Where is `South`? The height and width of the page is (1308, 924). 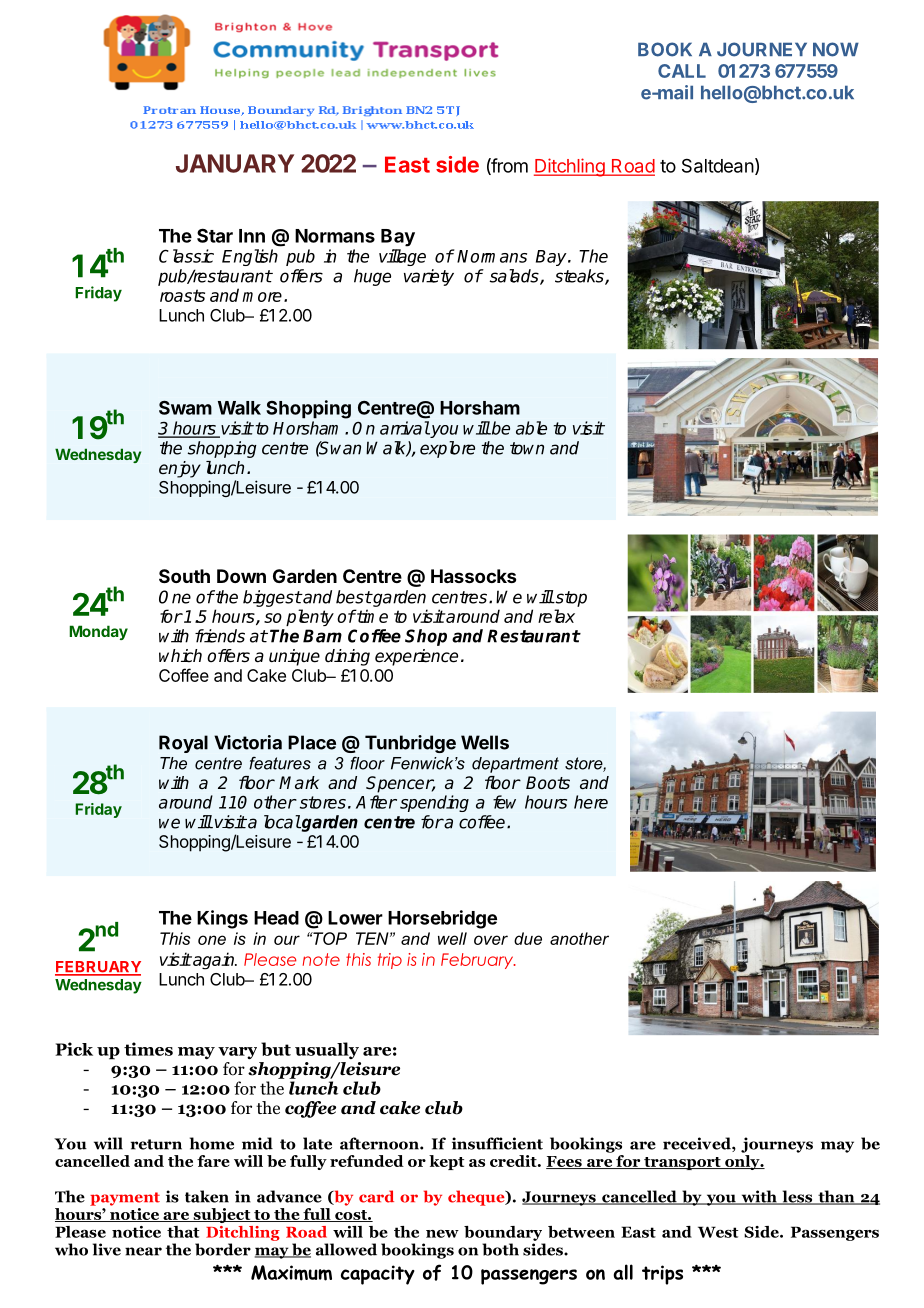 South is located at coordinates (184, 576).
